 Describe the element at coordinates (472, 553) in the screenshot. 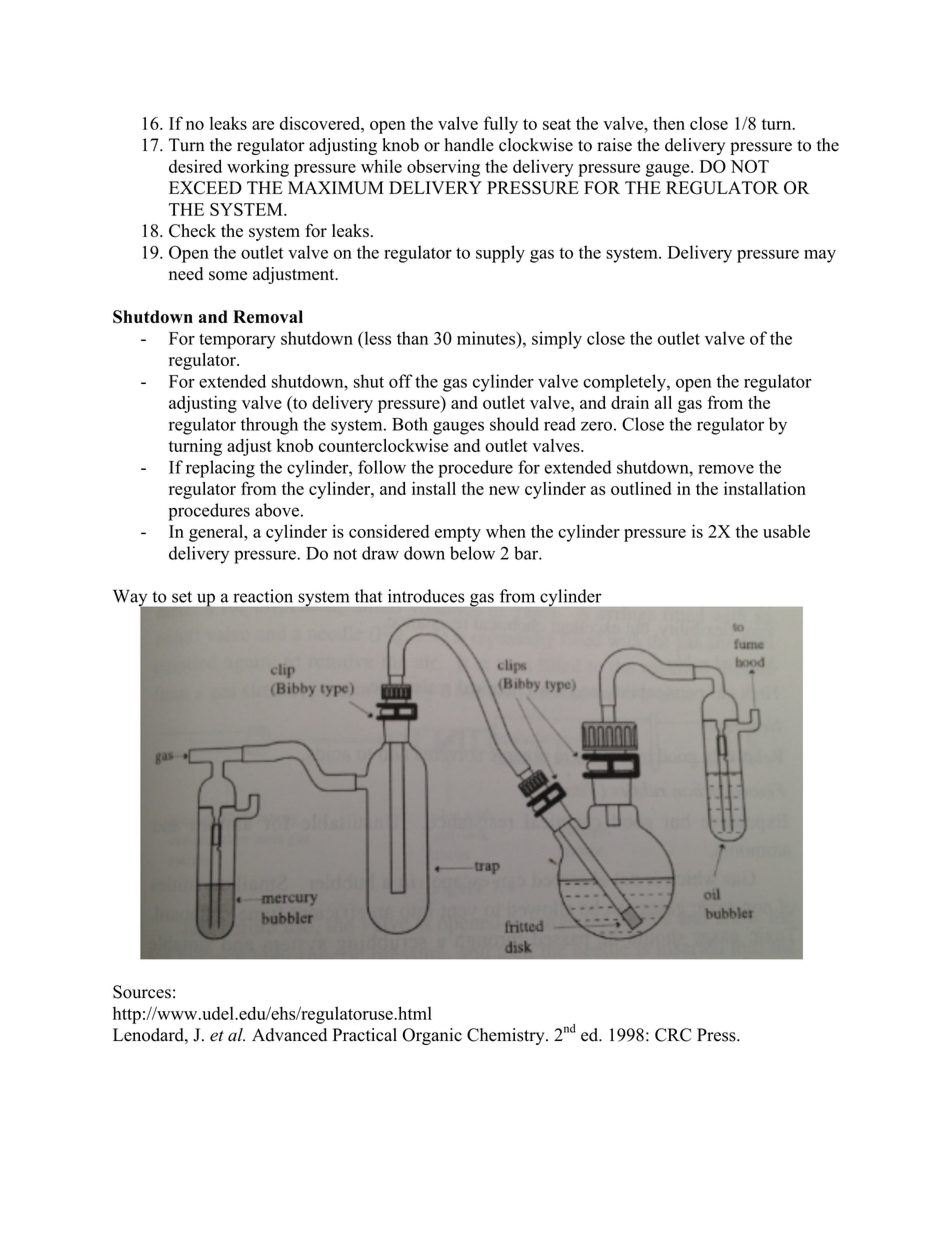

I see `below` at that location.
